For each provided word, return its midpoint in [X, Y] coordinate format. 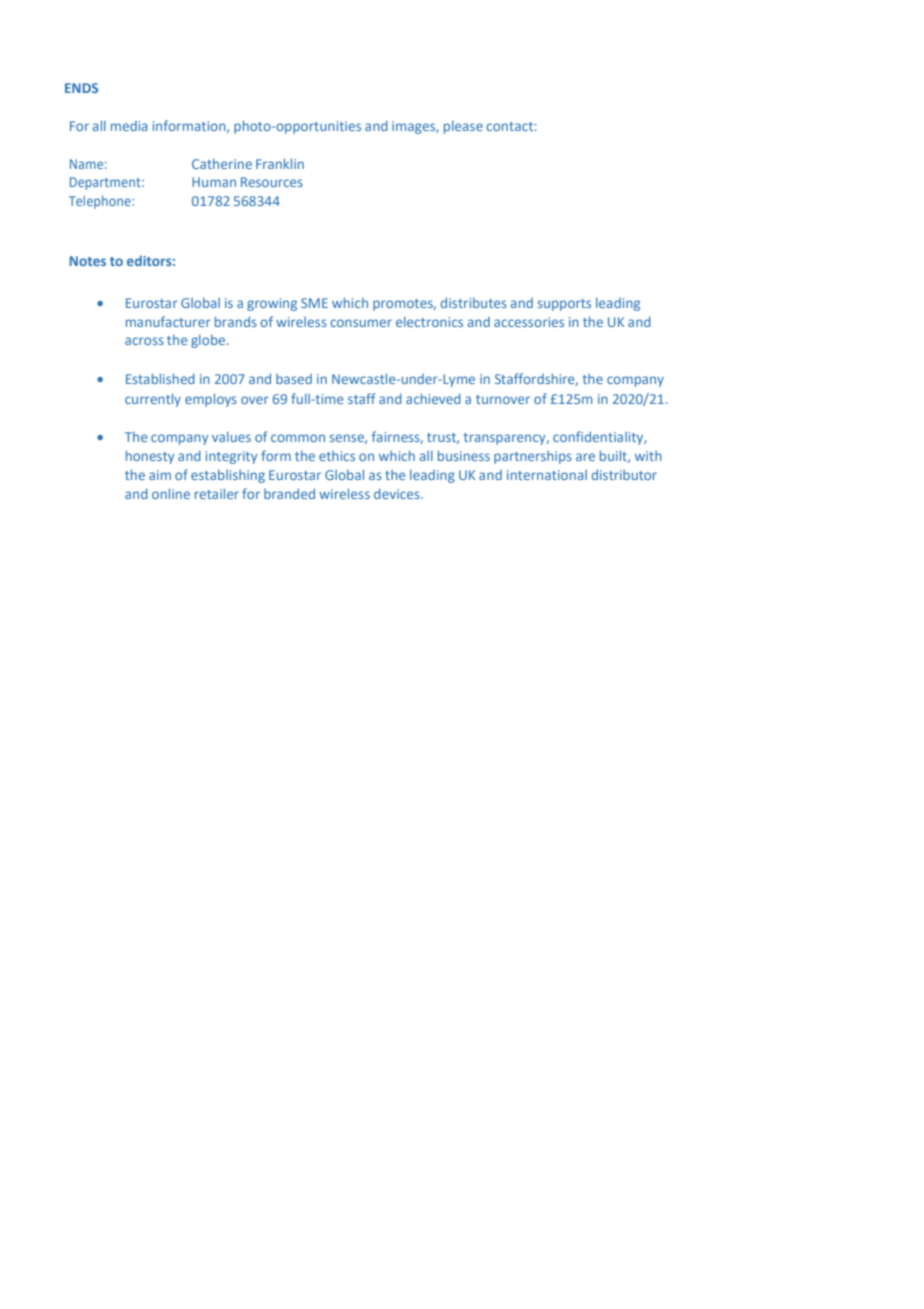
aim [160, 475]
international [547, 475]
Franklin [280, 164]
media [129, 126]
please [463, 127]
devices [398, 494]
